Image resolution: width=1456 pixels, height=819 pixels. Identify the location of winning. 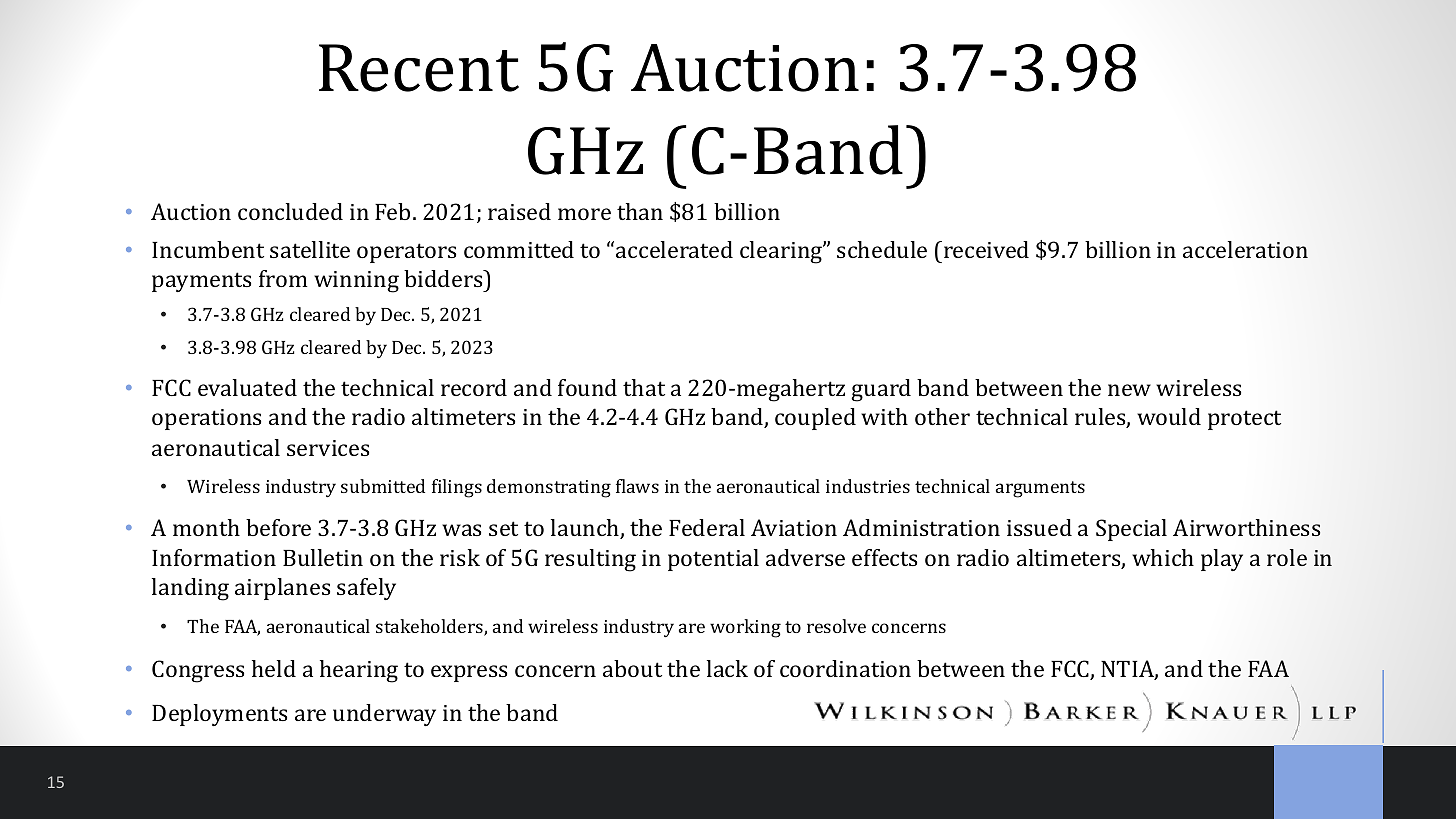
(356, 282).
